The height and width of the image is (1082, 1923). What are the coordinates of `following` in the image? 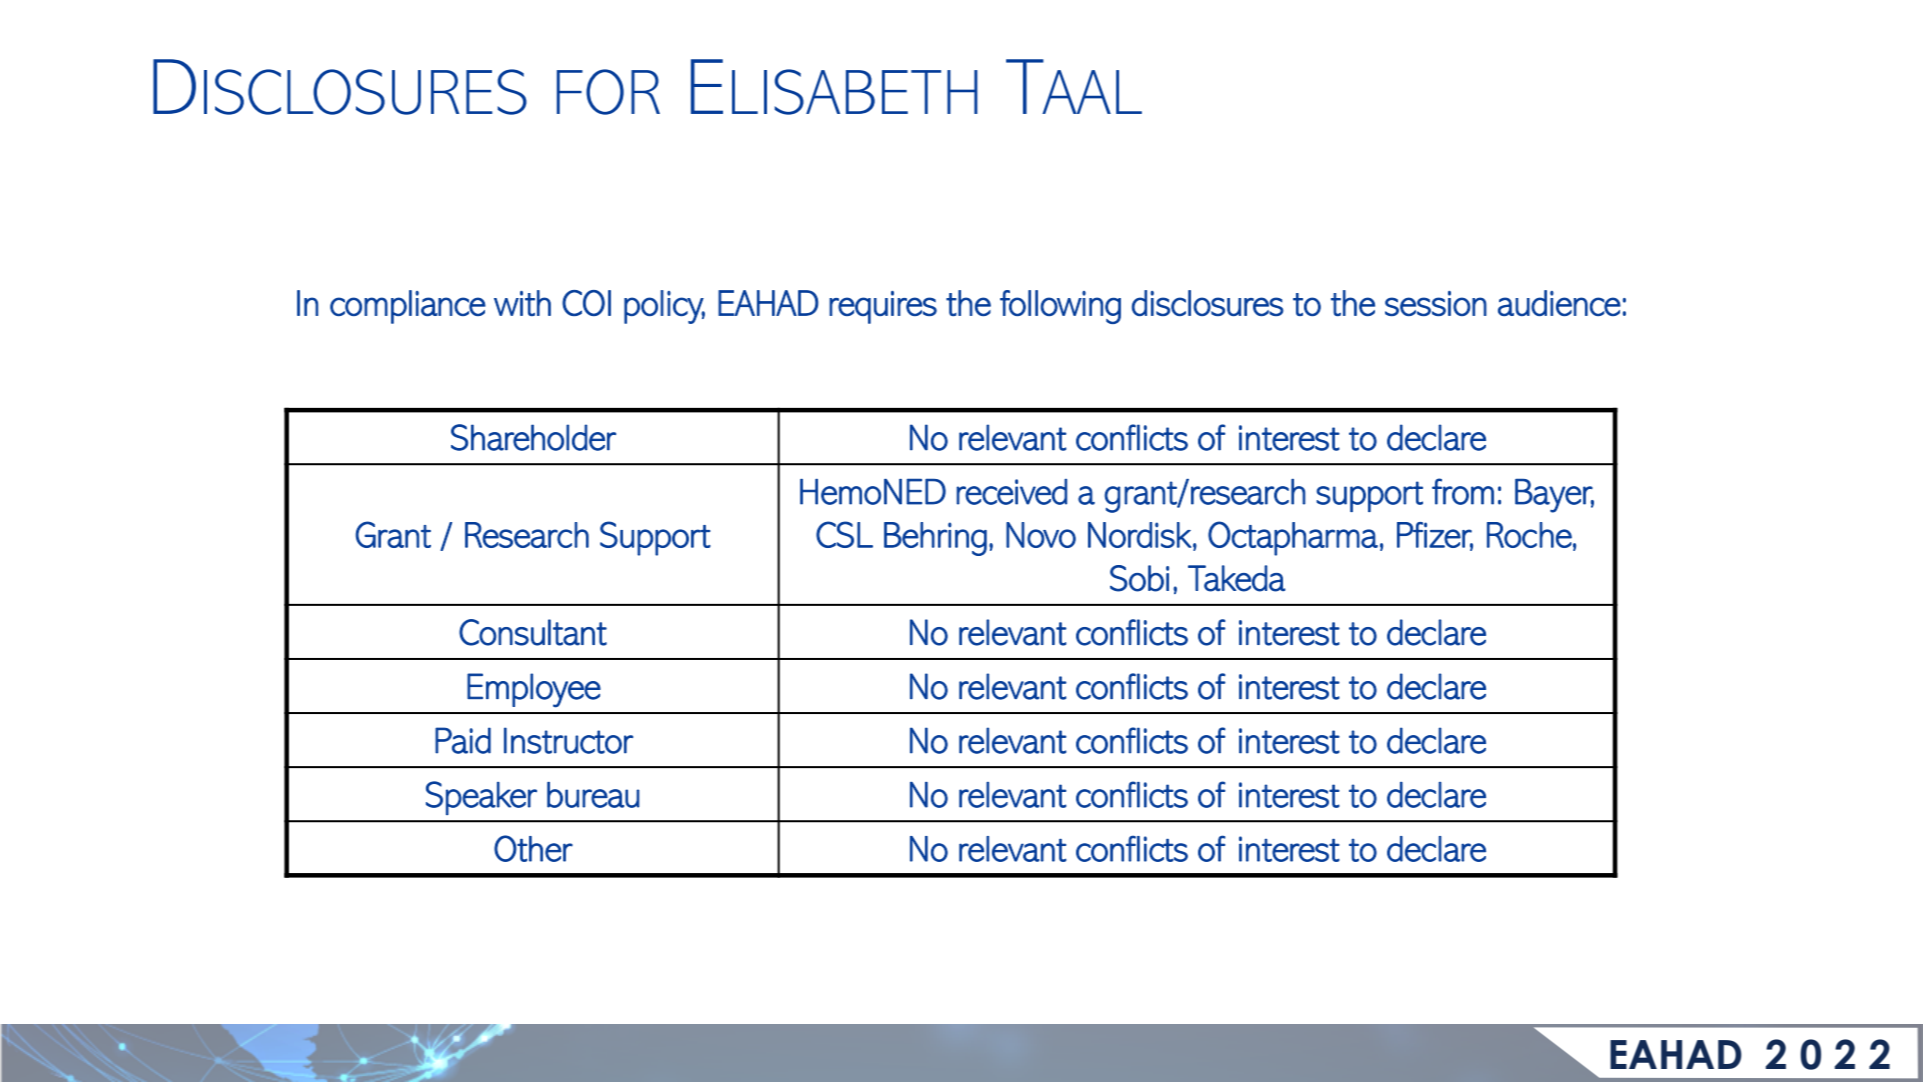 It's located at (1060, 307).
